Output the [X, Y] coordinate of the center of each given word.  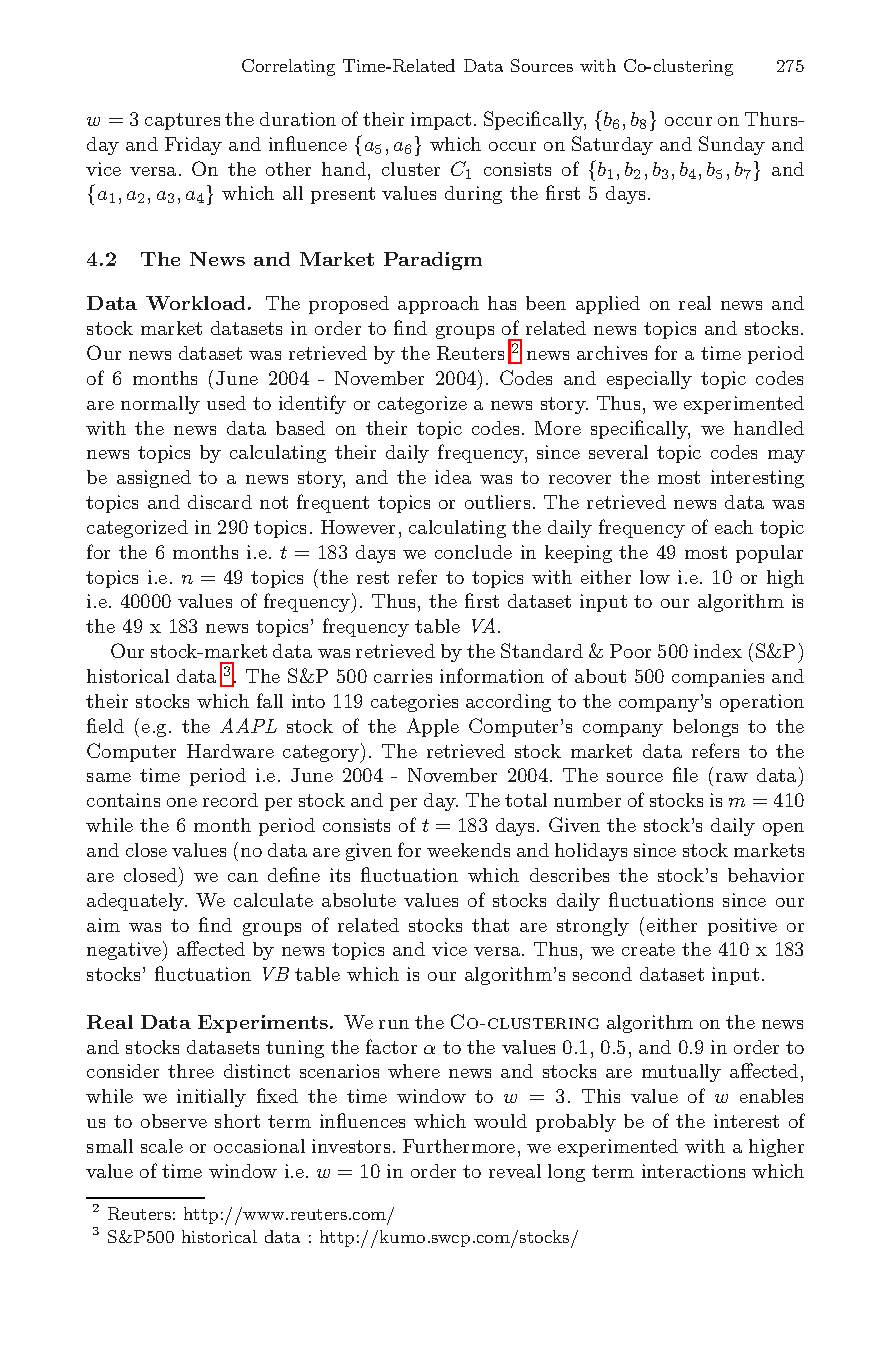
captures [182, 121]
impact [441, 121]
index [718, 651]
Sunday [732, 145]
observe [174, 1121]
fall [270, 700]
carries [403, 676]
